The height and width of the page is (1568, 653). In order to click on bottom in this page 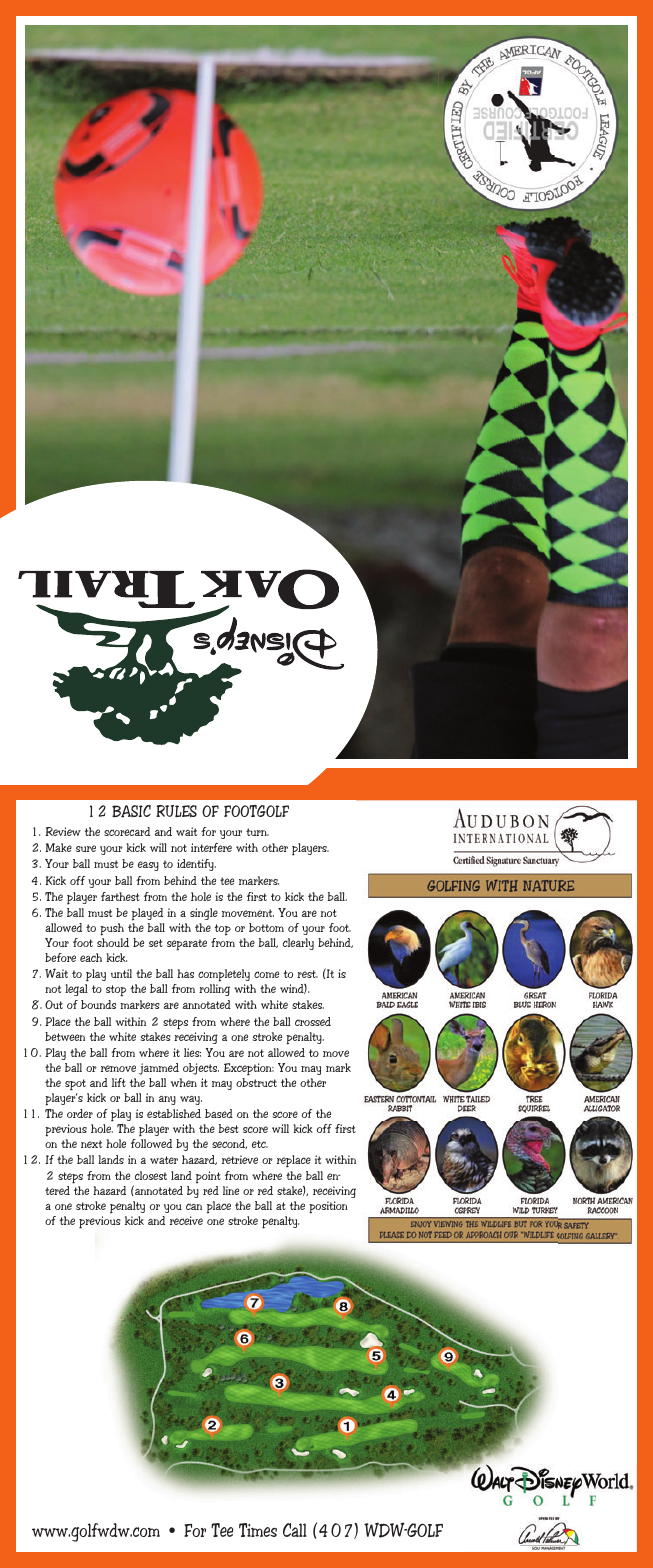, I will do `click(266, 927)`.
